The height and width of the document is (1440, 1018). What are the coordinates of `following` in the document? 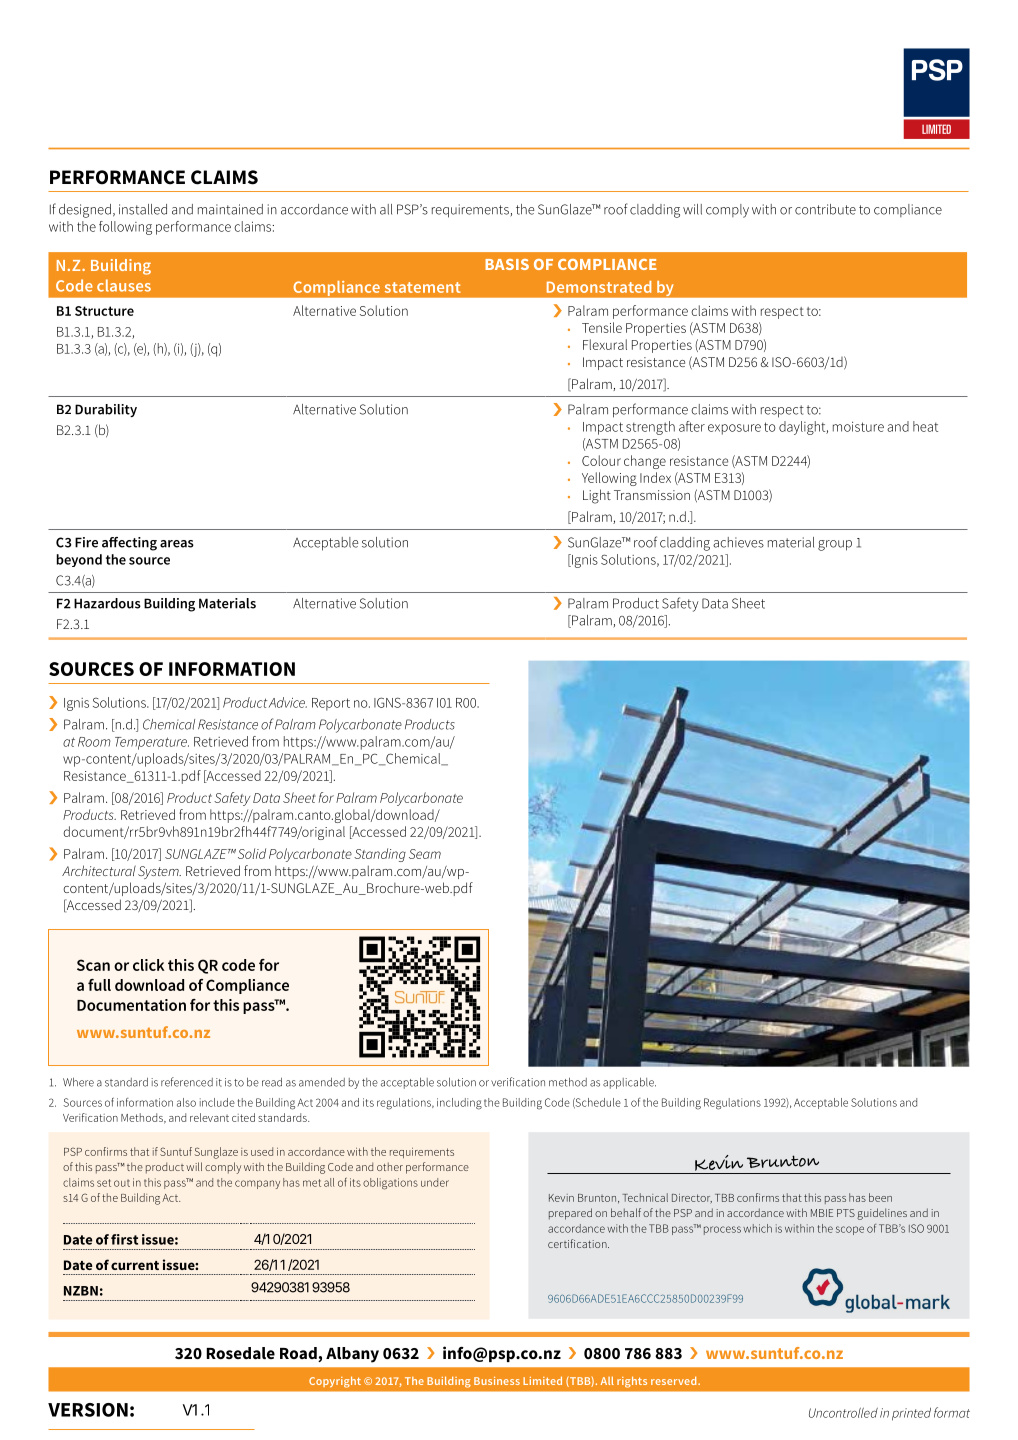 It's located at (125, 228).
